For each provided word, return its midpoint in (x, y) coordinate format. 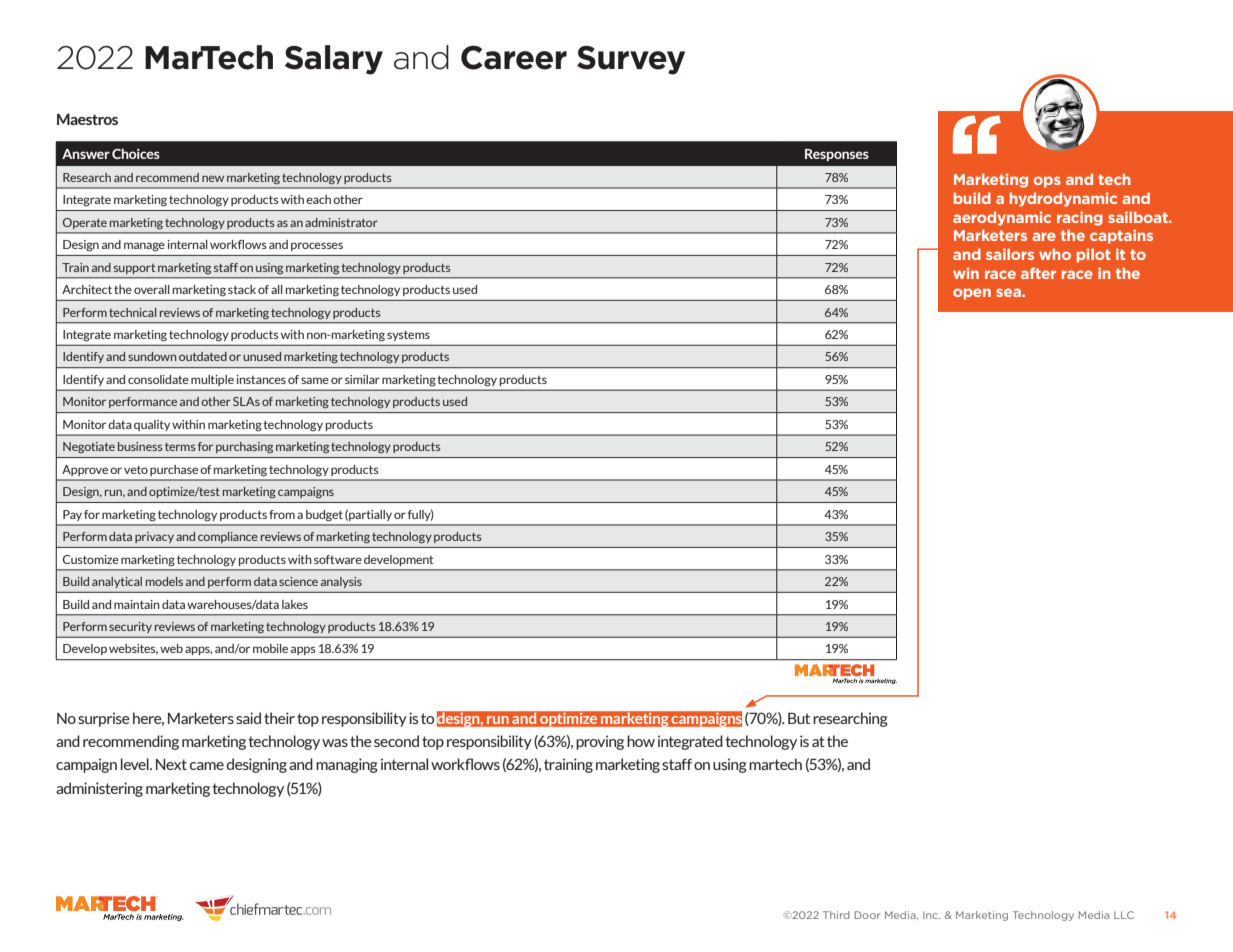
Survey (631, 60)
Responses (837, 155)
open (972, 294)
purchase (174, 470)
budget (324, 516)
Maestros (87, 119)
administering (99, 789)
